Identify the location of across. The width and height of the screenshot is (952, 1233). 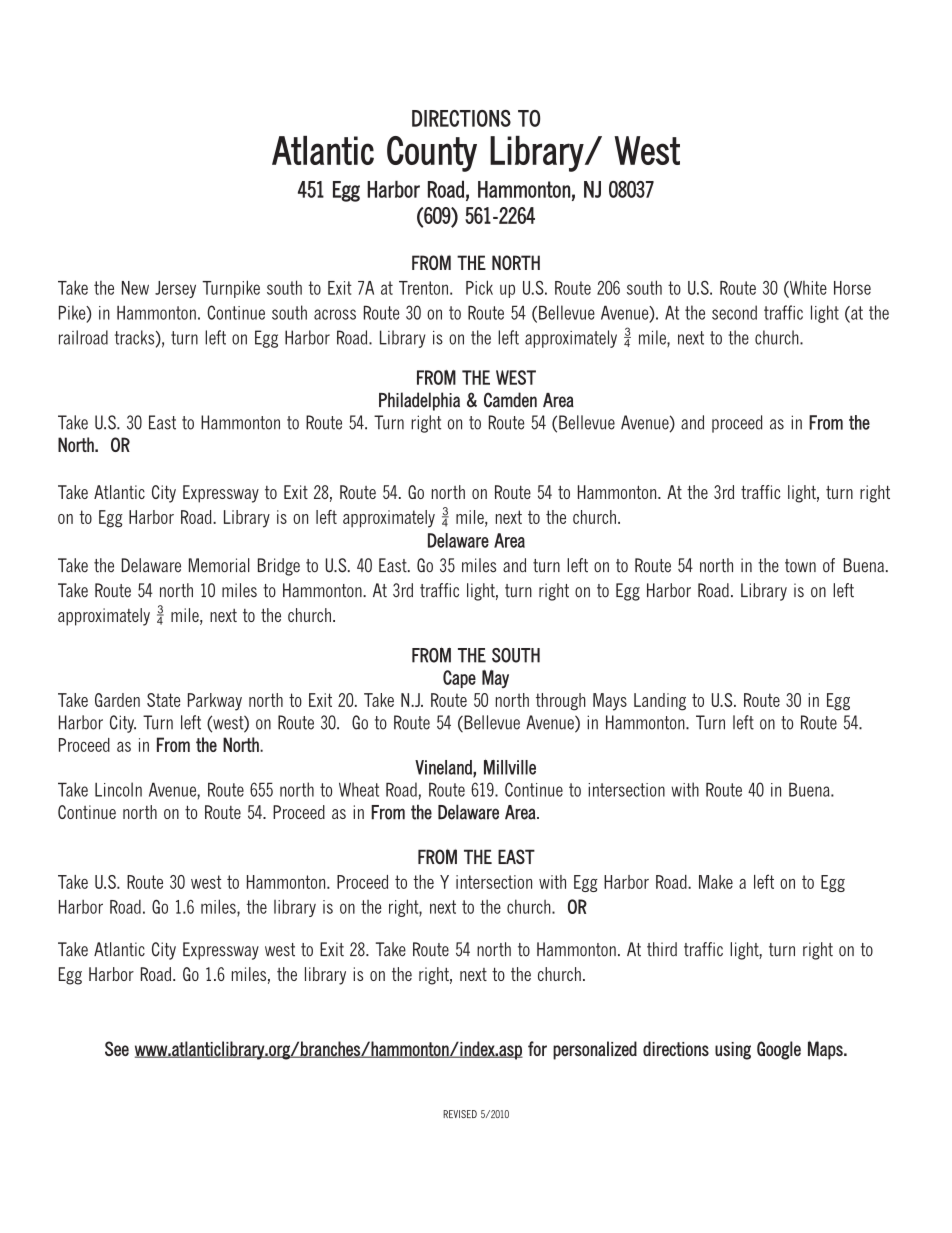
(335, 314).
